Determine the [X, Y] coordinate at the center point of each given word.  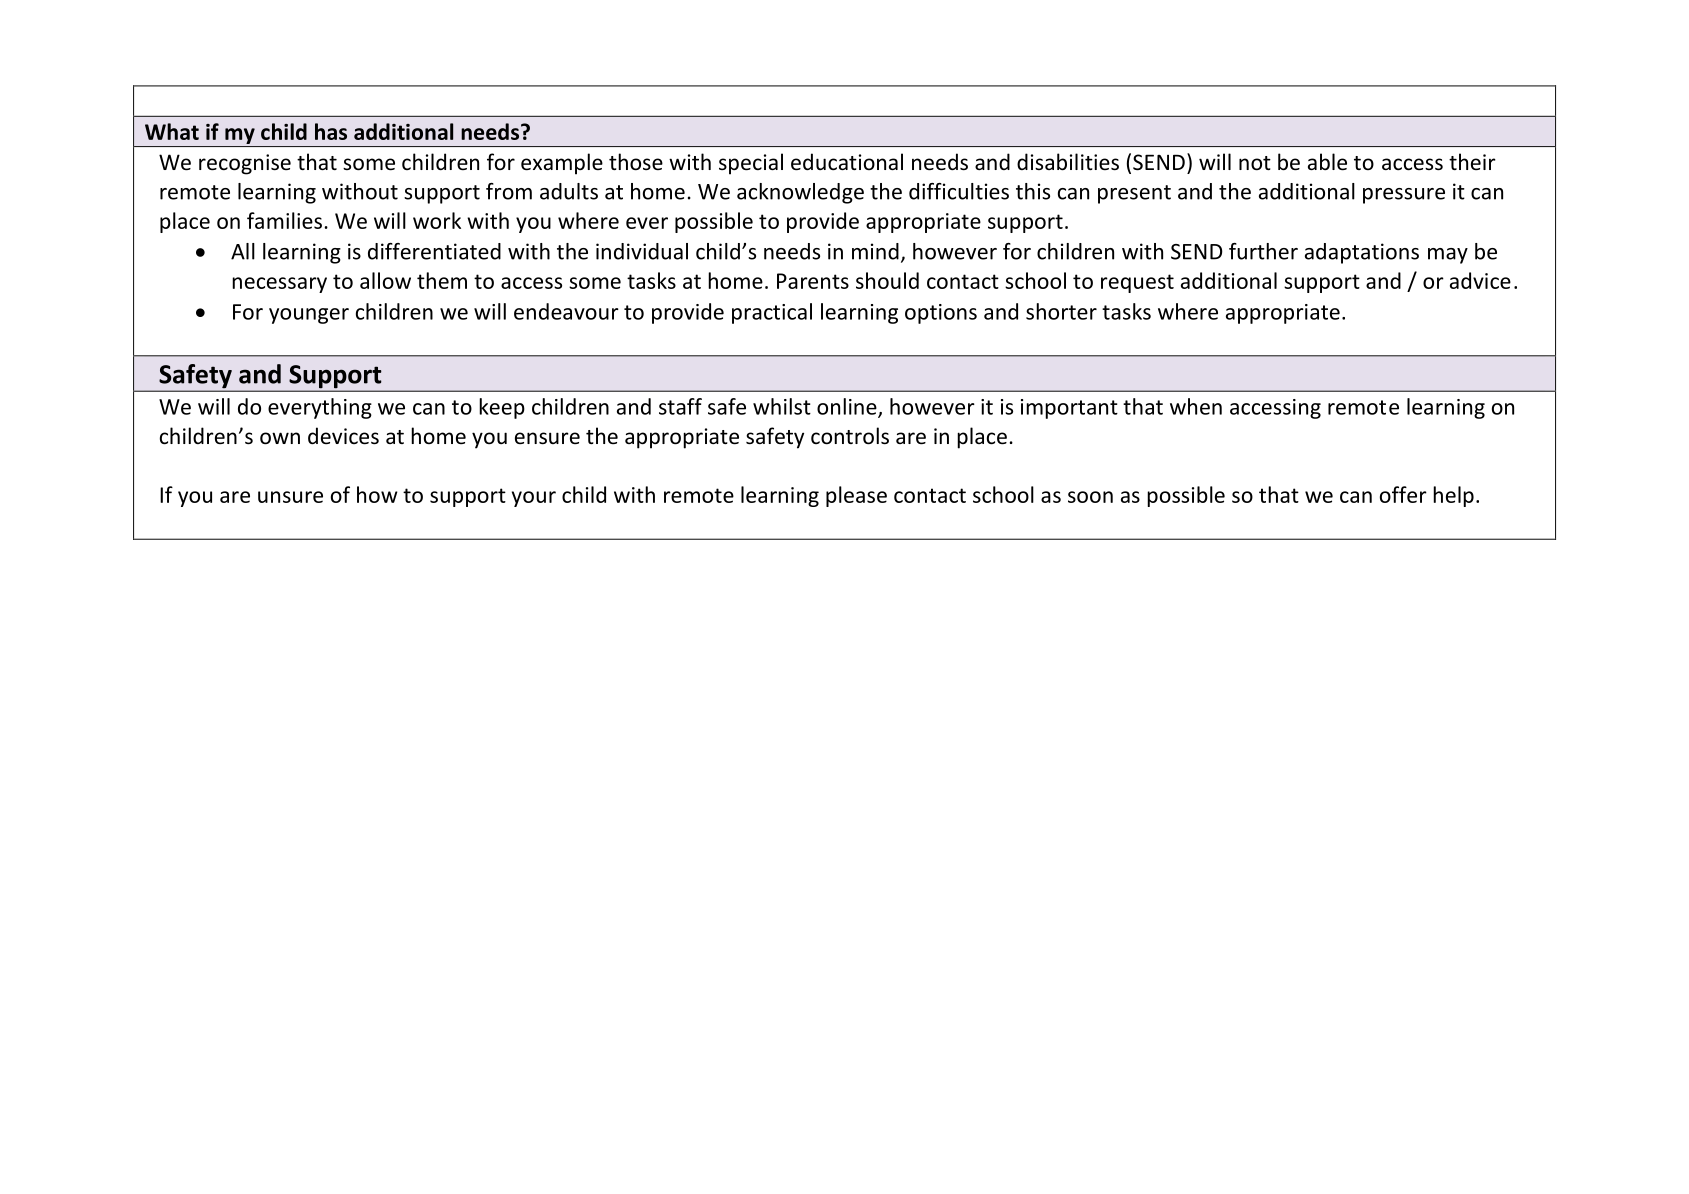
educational [847, 162]
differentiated [434, 251]
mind [875, 251]
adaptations [1362, 253]
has [331, 131]
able [1327, 162]
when [1196, 406]
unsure [290, 497]
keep [502, 408]
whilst [782, 406]
